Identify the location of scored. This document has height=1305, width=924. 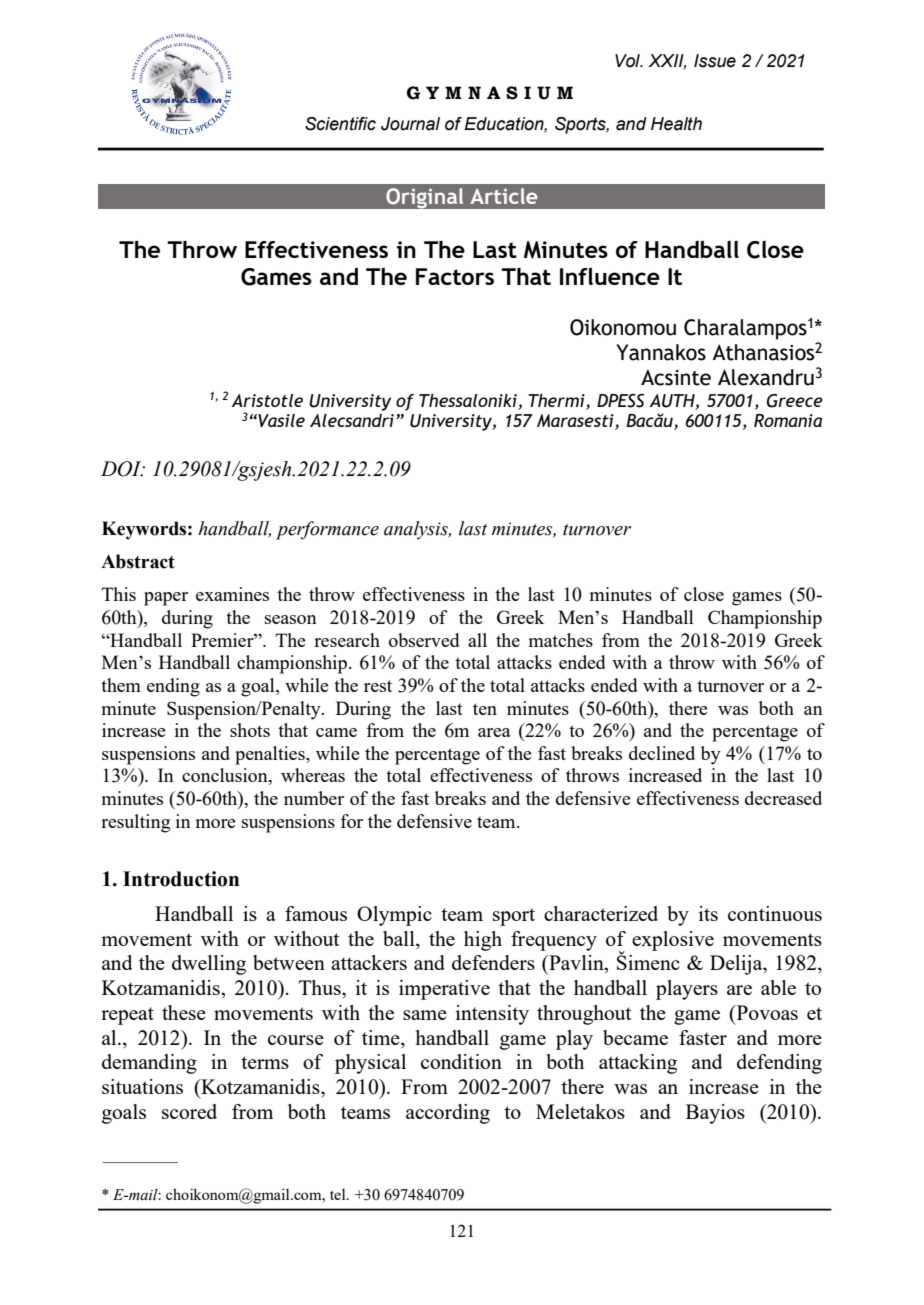
(189, 1111).
